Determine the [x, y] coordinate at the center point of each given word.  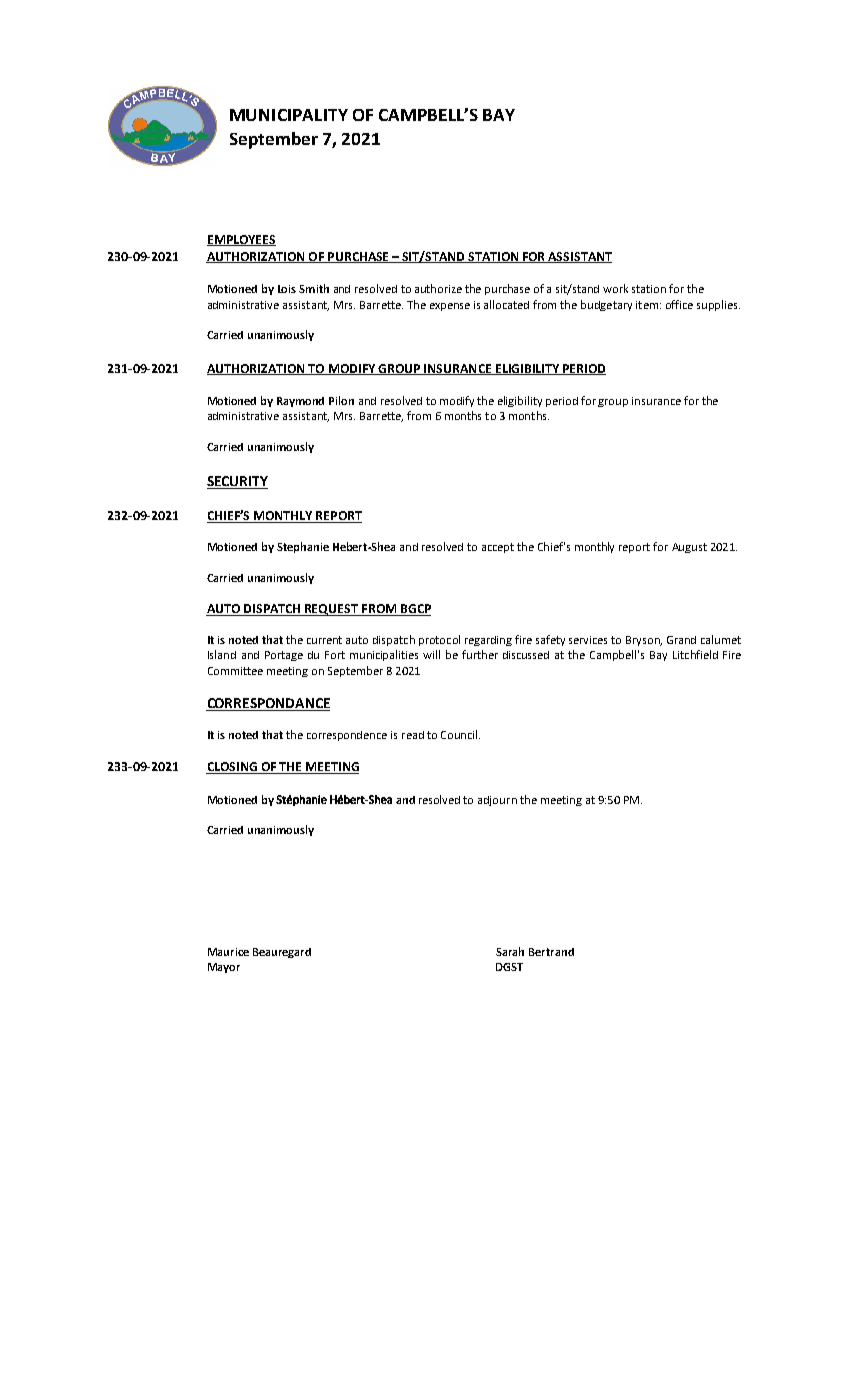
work [615, 288]
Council [460, 734]
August [689, 548]
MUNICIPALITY [289, 115]
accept [498, 548]
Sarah [510, 951]
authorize [438, 288]
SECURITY [237, 482]
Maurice [228, 952]
